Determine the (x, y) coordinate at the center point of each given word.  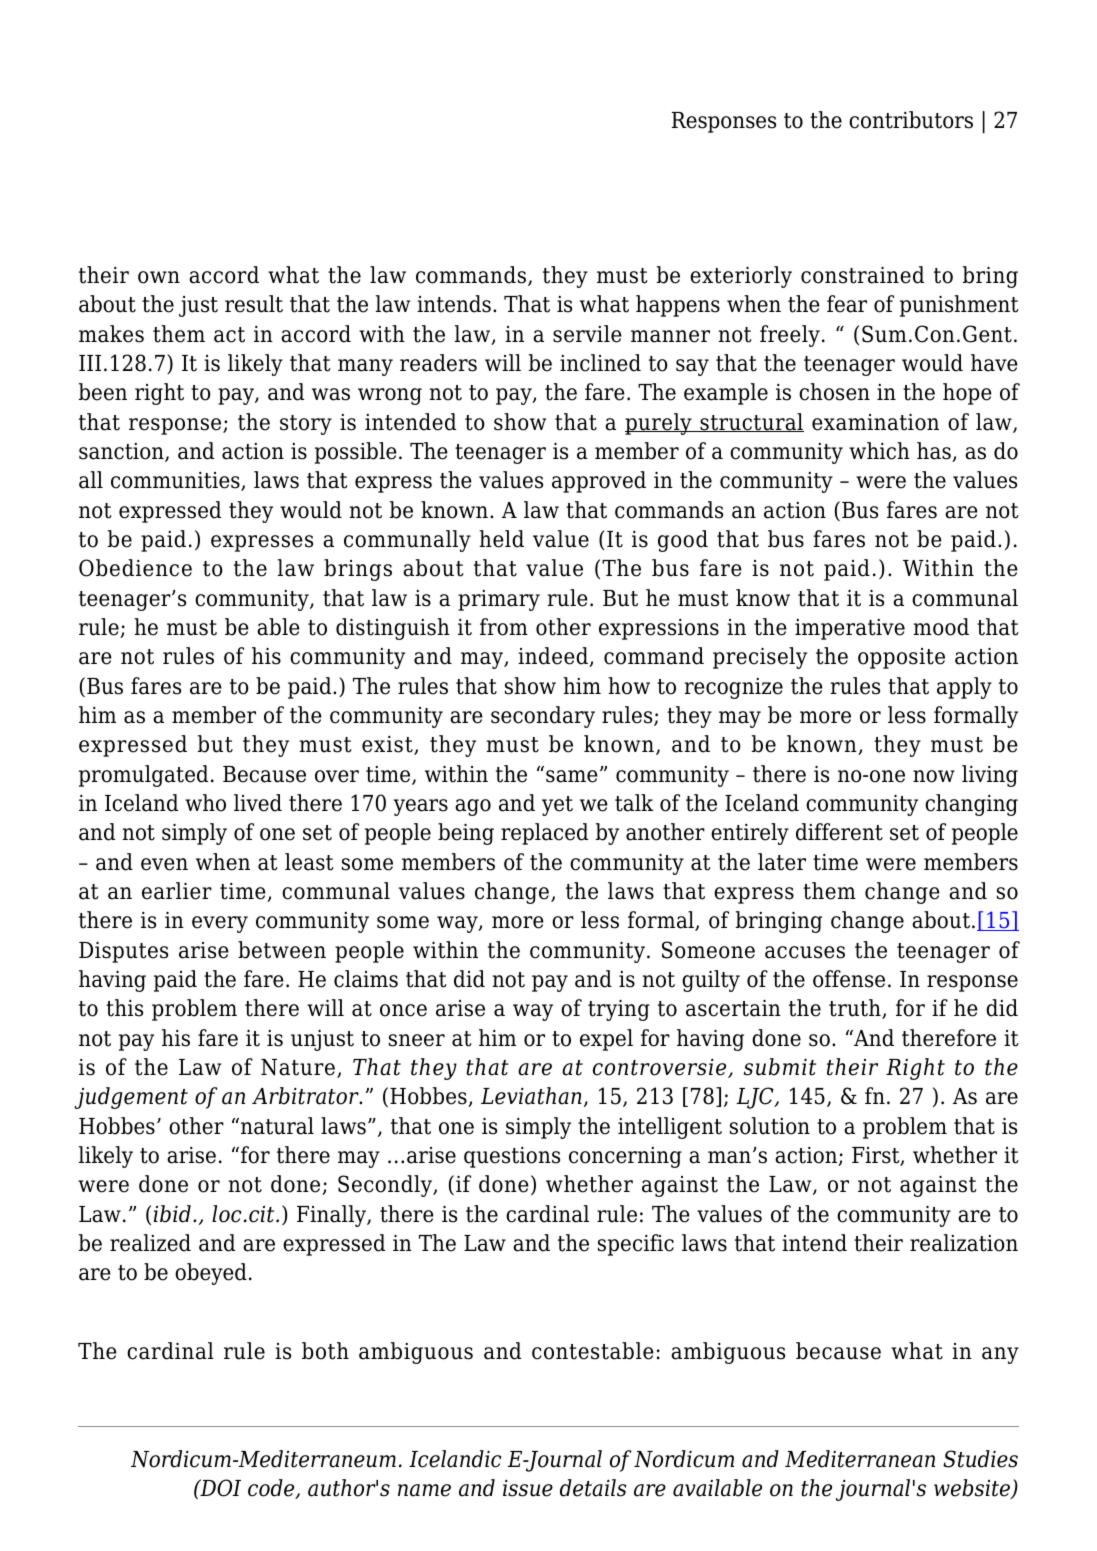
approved (599, 482)
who (205, 803)
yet (557, 806)
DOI (219, 1488)
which (879, 451)
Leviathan (531, 1096)
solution (770, 1126)
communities (176, 481)
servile (587, 334)
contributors (911, 120)
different (839, 832)
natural (277, 1126)
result (254, 304)
